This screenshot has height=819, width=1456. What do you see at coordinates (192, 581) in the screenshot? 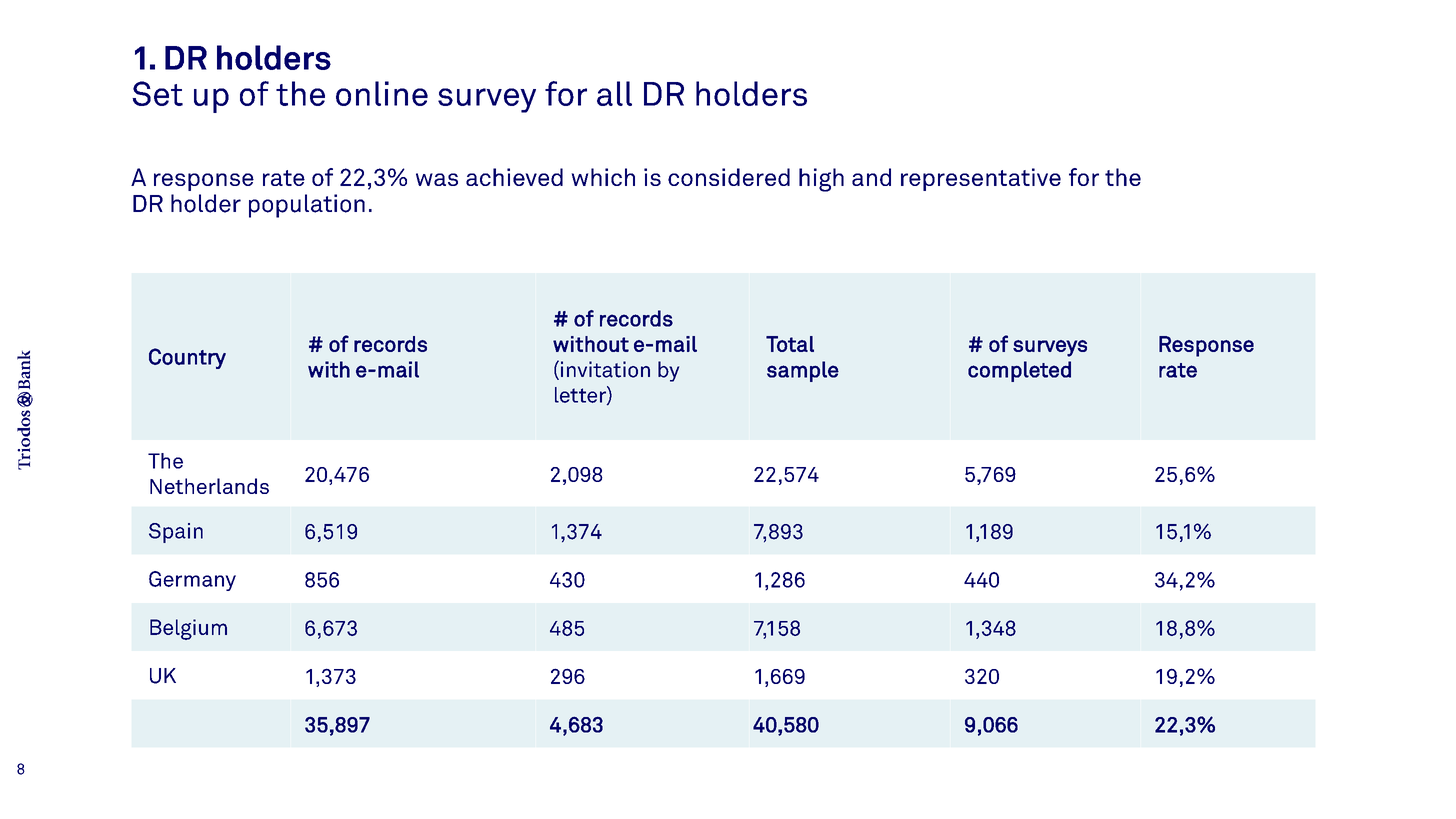
I see `Germany` at bounding box center [192, 581].
